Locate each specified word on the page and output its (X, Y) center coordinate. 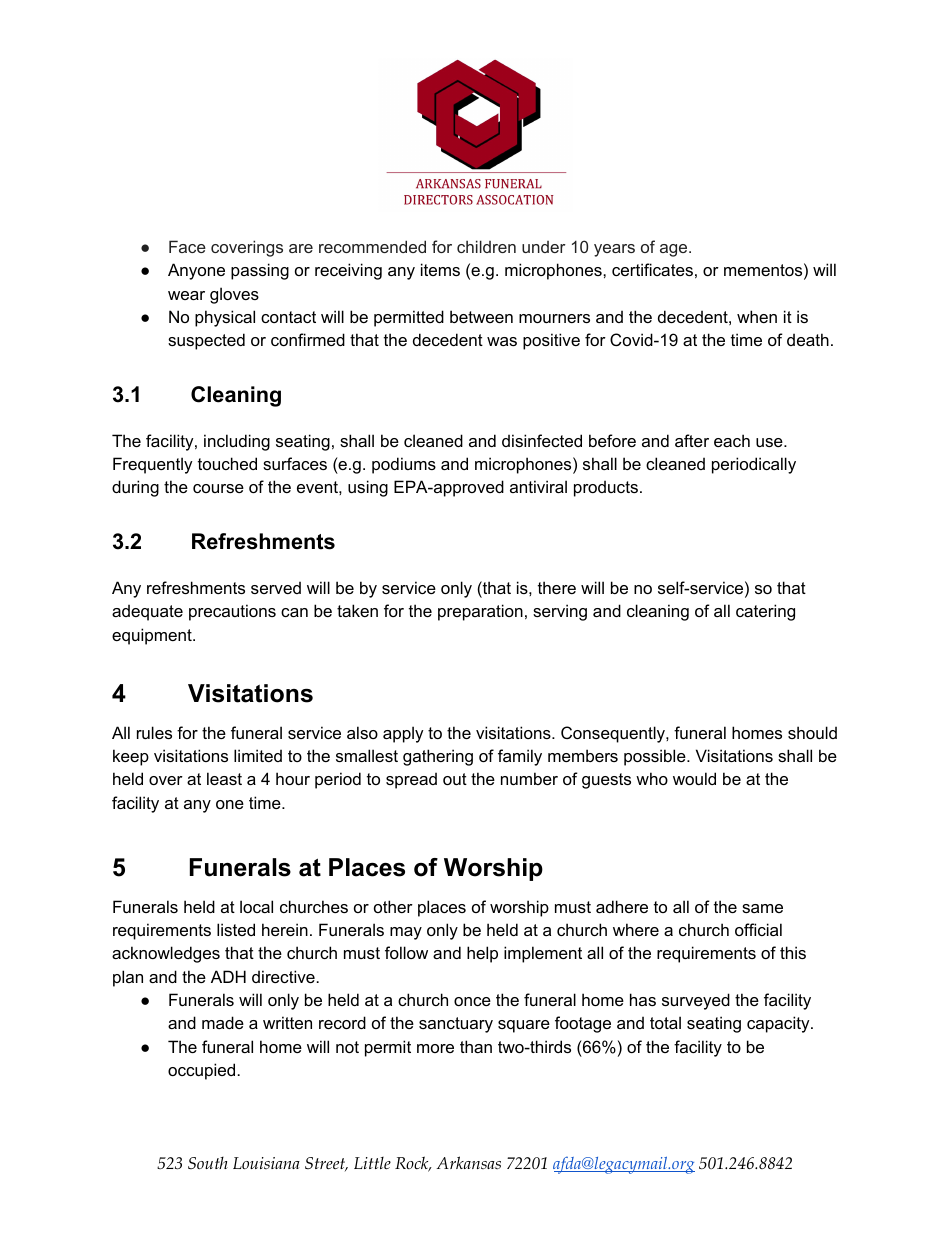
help (482, 954)
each (732, 440)
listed (236, 929)
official (758, 929)
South (208, 1163)
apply (403, 734)
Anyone (196, 271)
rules (154, 732)
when (757, 316)
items (440, 269)
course (218, 488)
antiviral (538, 486)
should (812, 732)
